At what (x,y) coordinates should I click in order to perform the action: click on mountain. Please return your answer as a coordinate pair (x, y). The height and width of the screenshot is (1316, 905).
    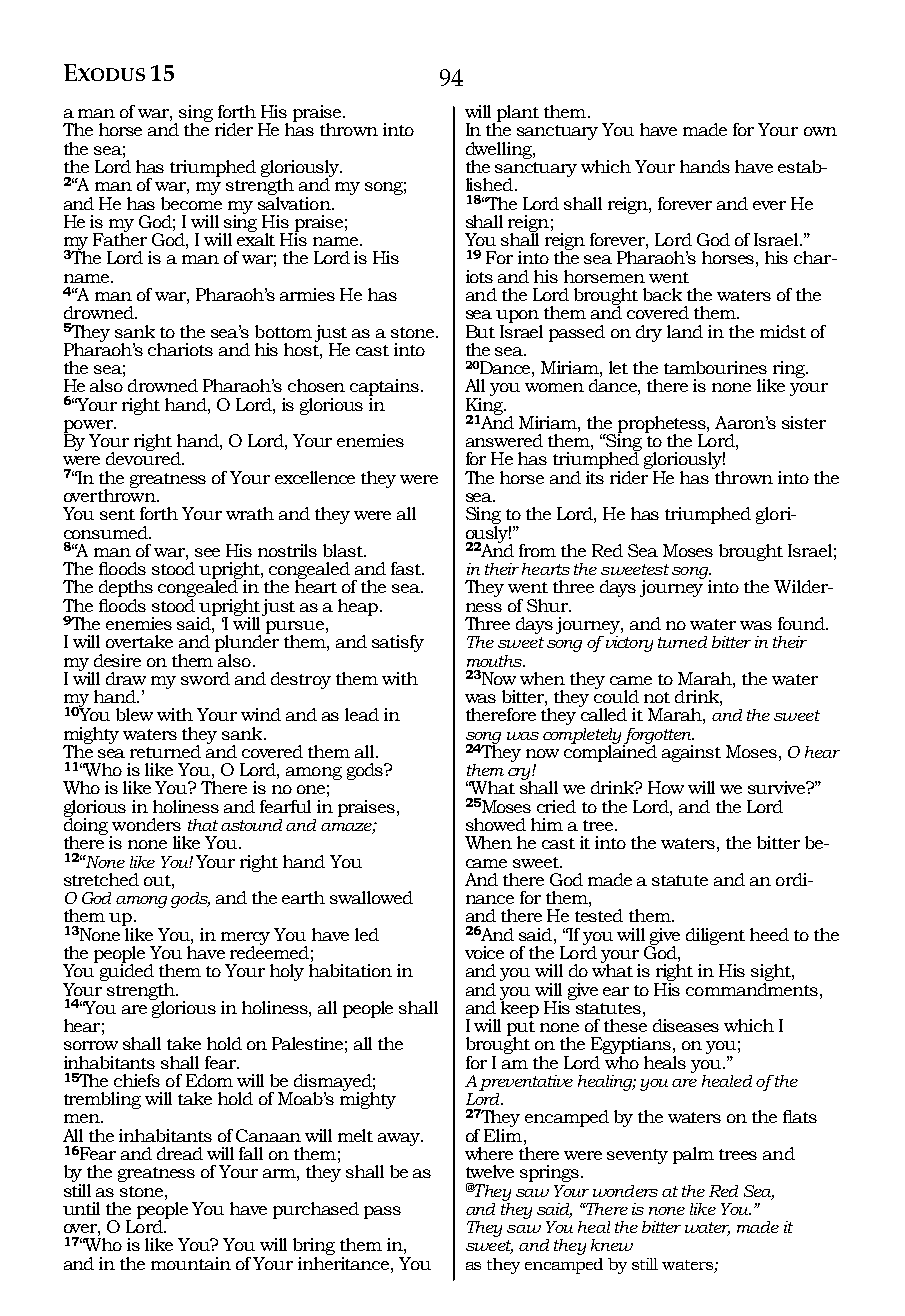
    Looking at the image, I should click on (191, 1263).
